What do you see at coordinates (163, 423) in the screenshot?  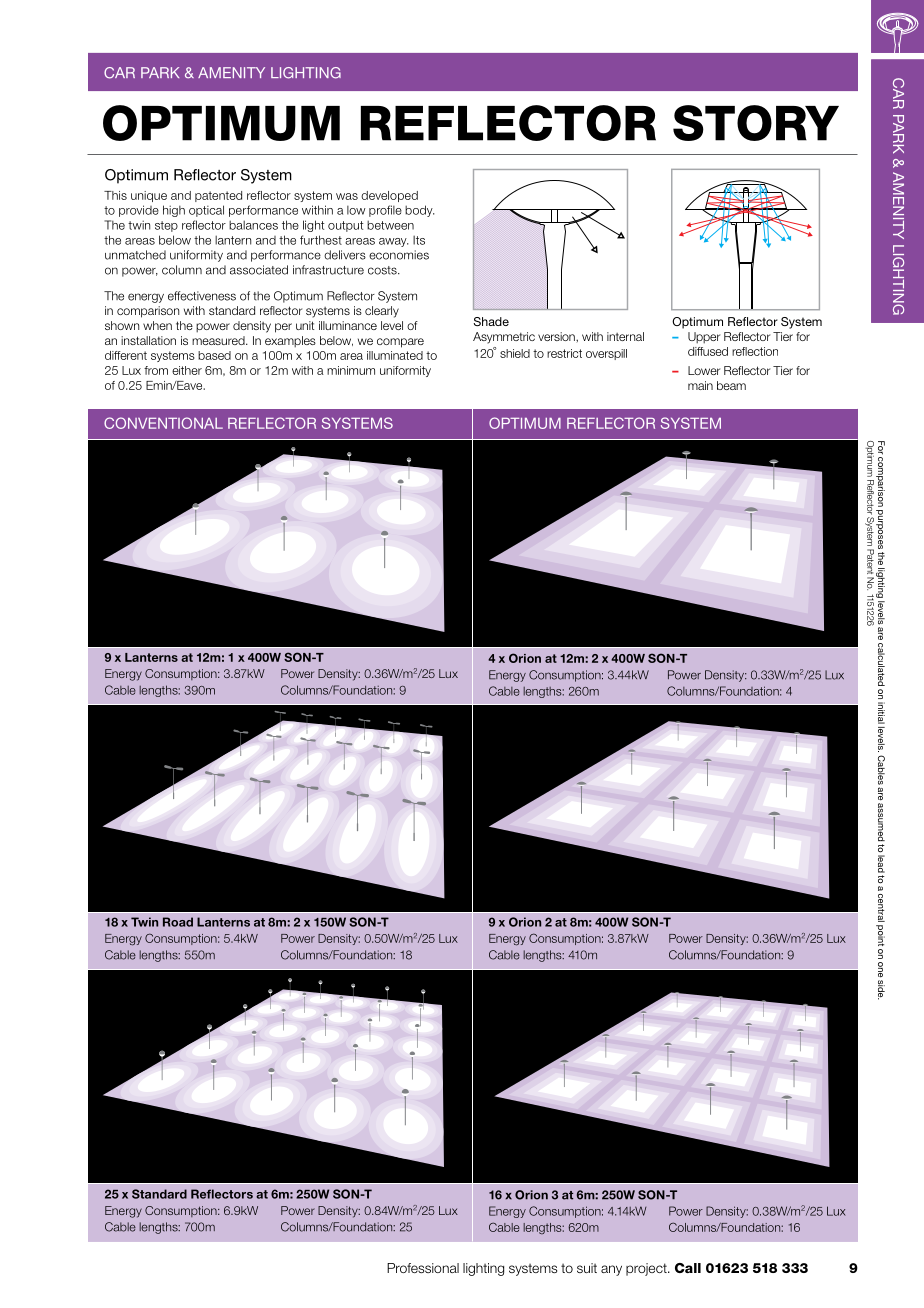 I see `CONVENTIONAL` at bounding box center [163, 423].
